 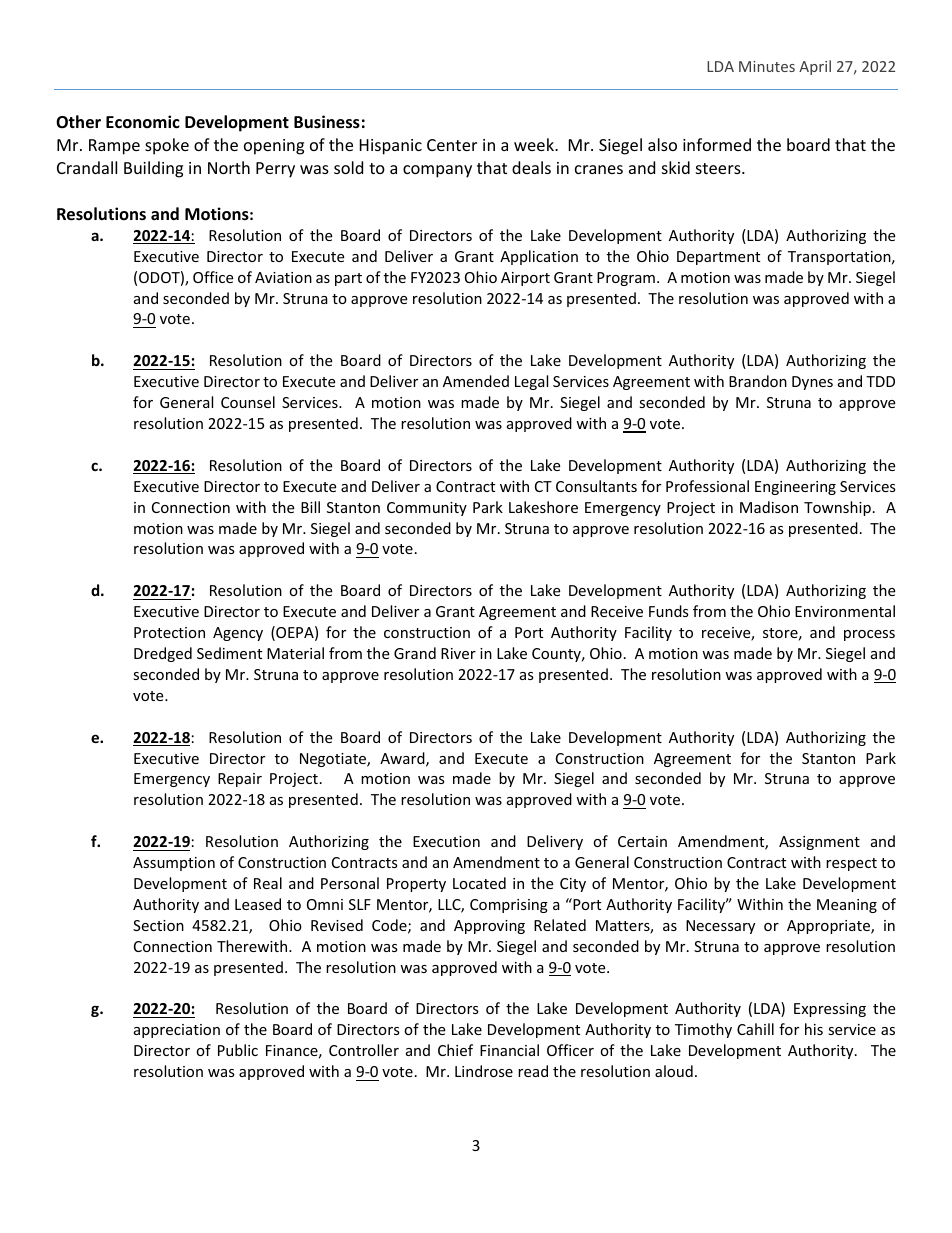 What do you see at coordinates (169, 632) in the image?
I see `Protection` at bounding box center [169, 632].
